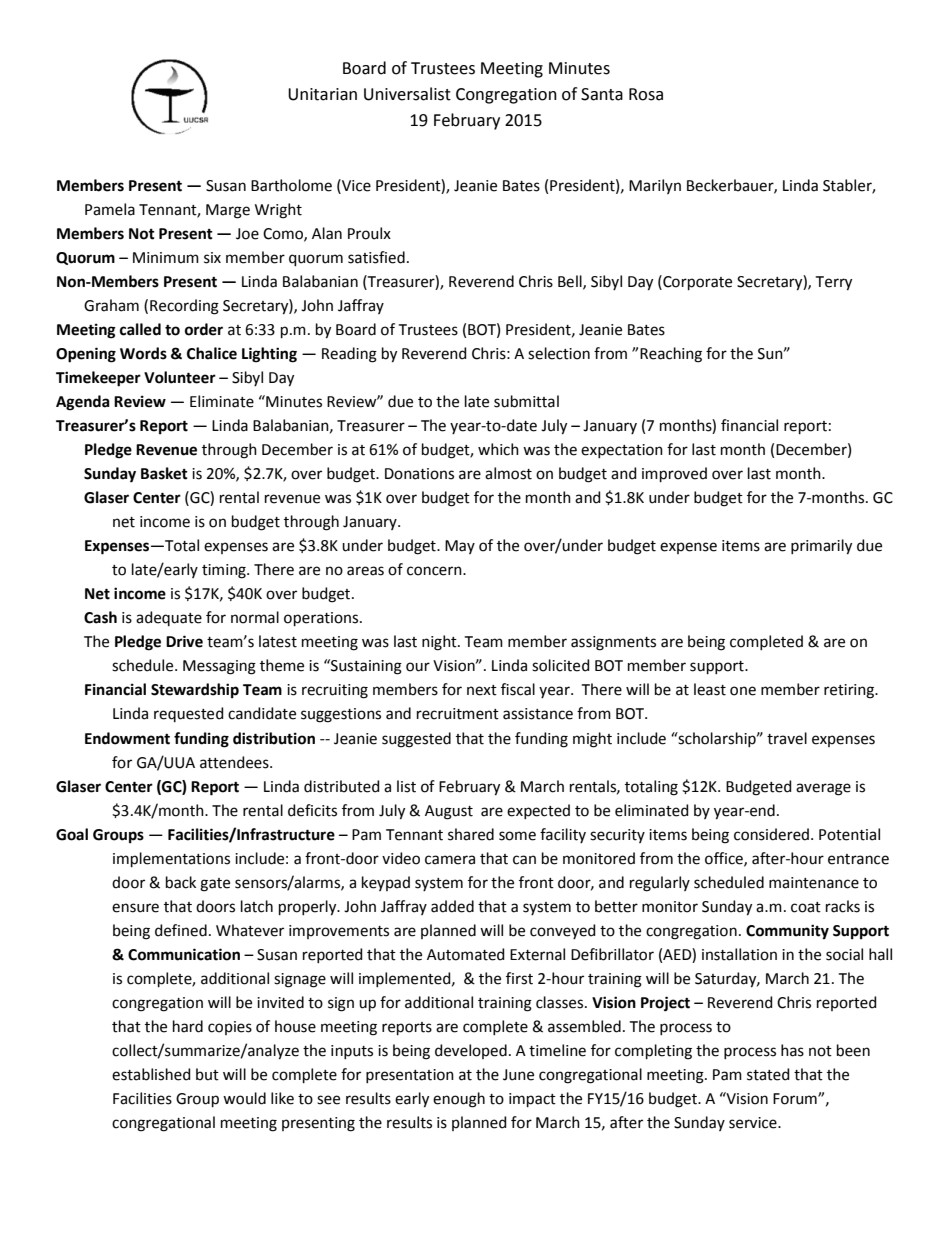  I want to click on Santa, so click(602, 94).
